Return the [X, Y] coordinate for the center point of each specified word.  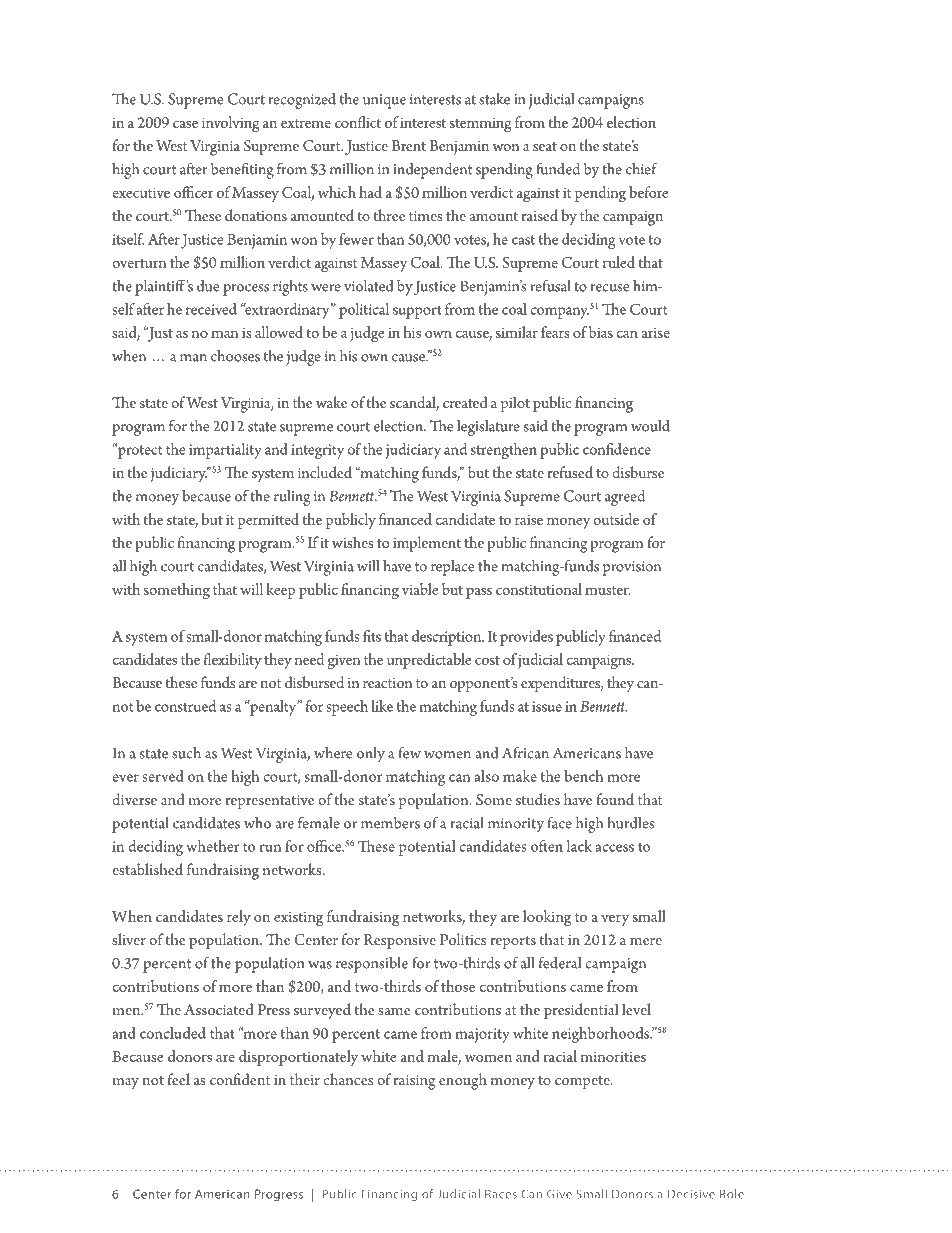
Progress [279, 1195]
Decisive [691, 1194]
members [390, 823]
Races [501, 1194]
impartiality [225, 451]
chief [642, 168]
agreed [625, 498]
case [185, 124]
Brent [408, 145]
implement [427, 544]
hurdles [631, 823]
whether [212, 846]
